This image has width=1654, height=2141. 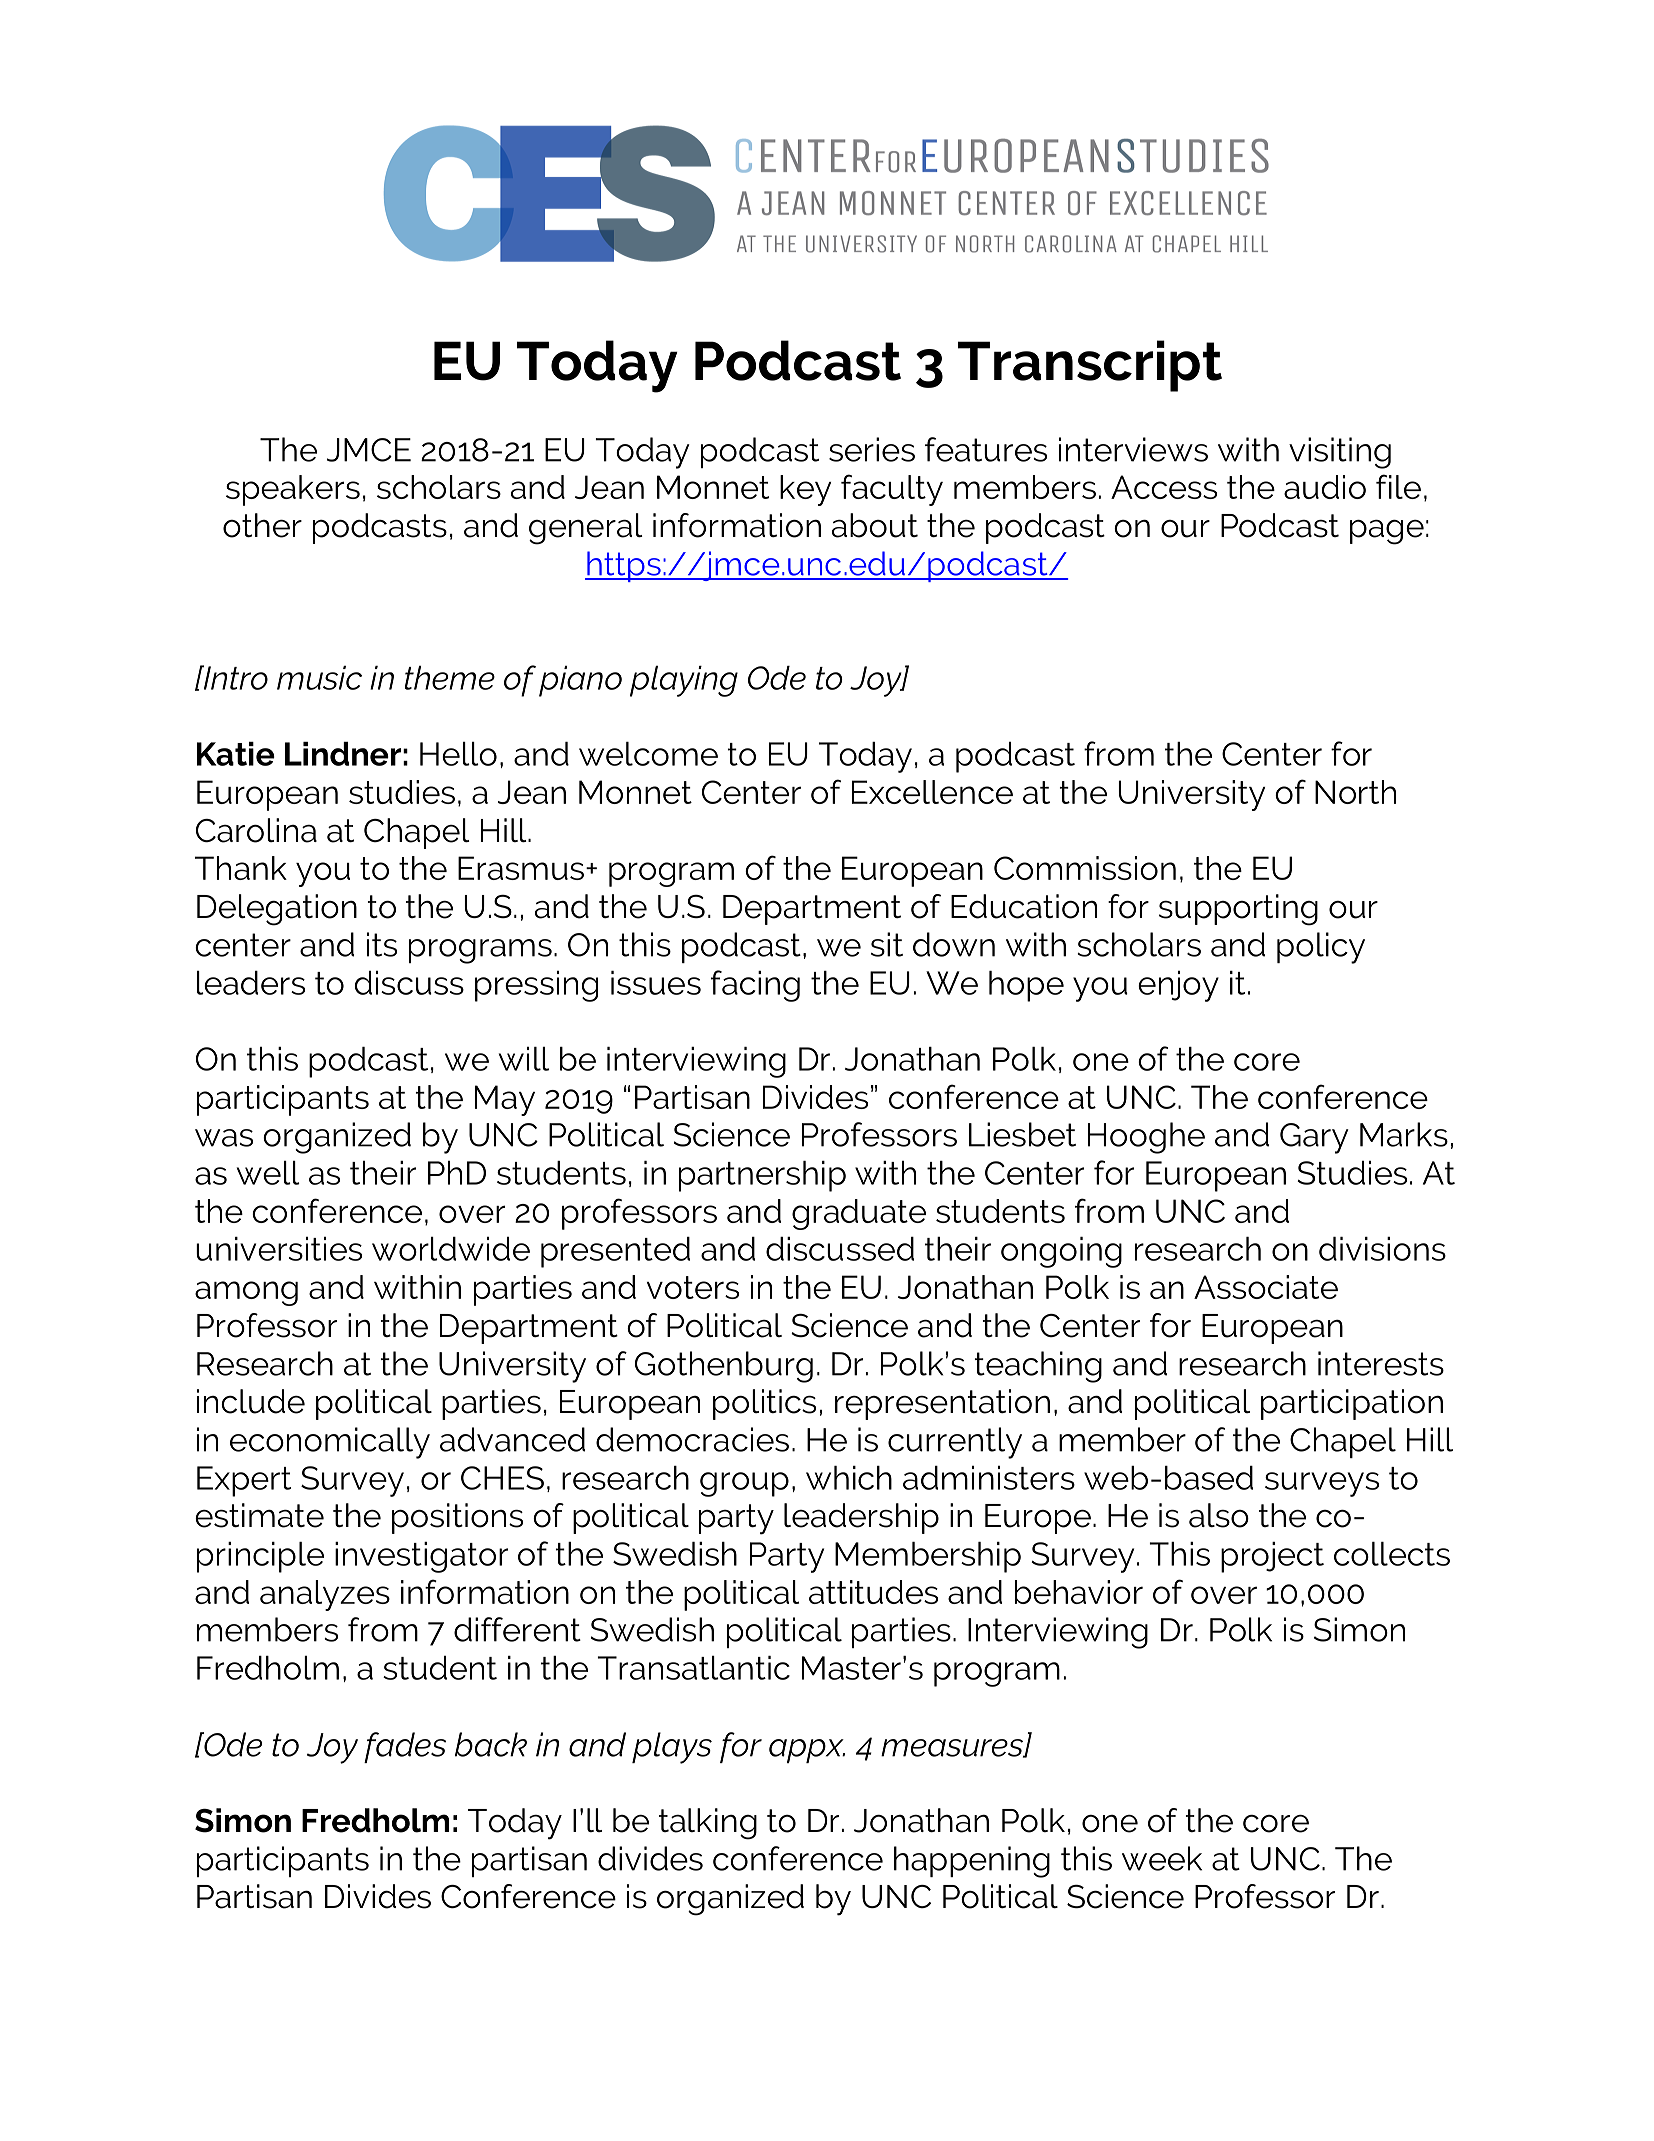 What do you see at coordinates (293, 490) in the image?
I see `speakers` at bounding box center [293, 490].
